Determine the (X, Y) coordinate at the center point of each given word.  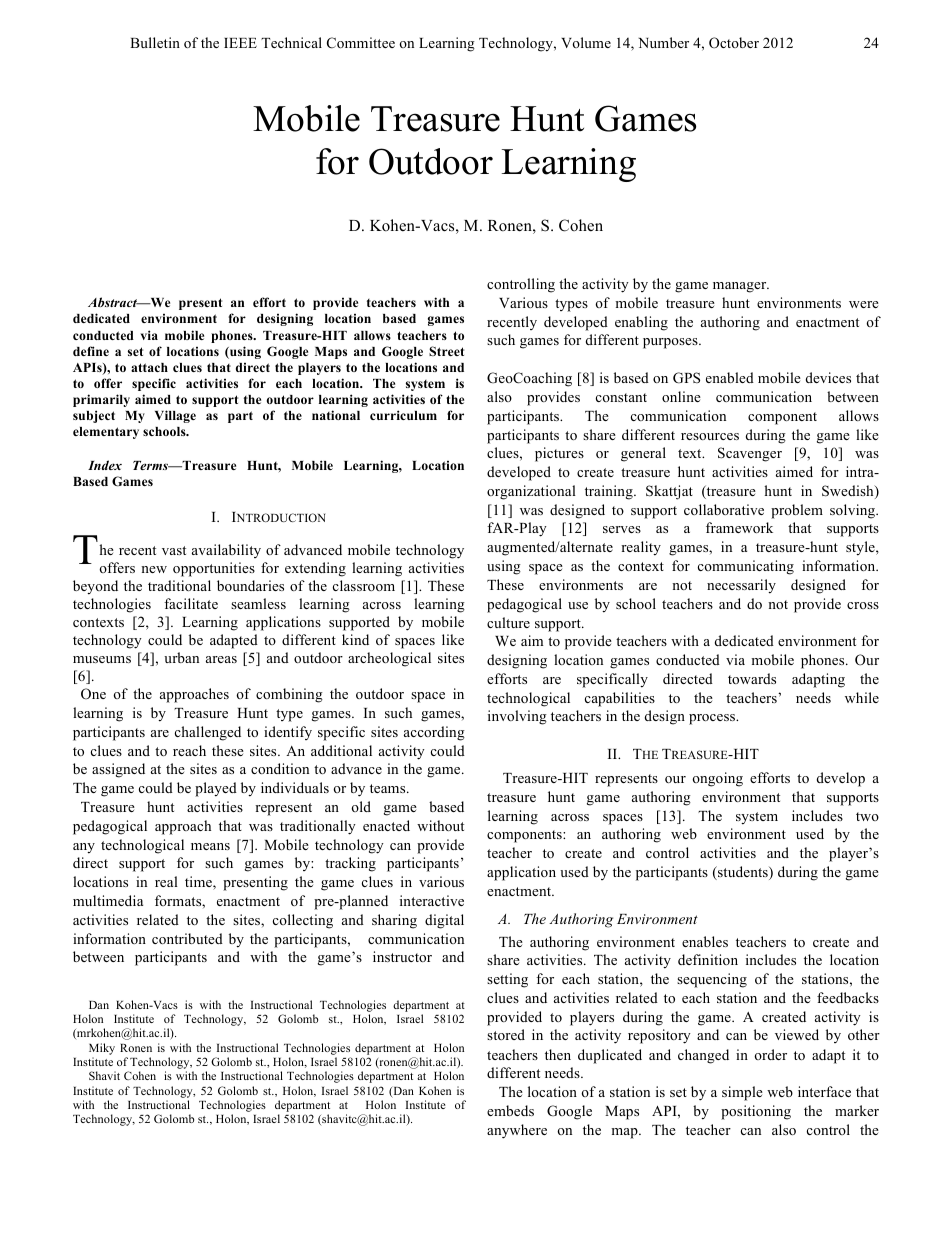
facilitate (191, 603)
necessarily (741, 586)
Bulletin (155, 42)
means (210, 846)
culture (508, 622)
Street (446, 351)
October (734, 43)
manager (741, 287)
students (743, 873)
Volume (586, 42)
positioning (756, 1112)
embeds (510, 1110)
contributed (187, 938)
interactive (432, 900)
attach (149, 367)
